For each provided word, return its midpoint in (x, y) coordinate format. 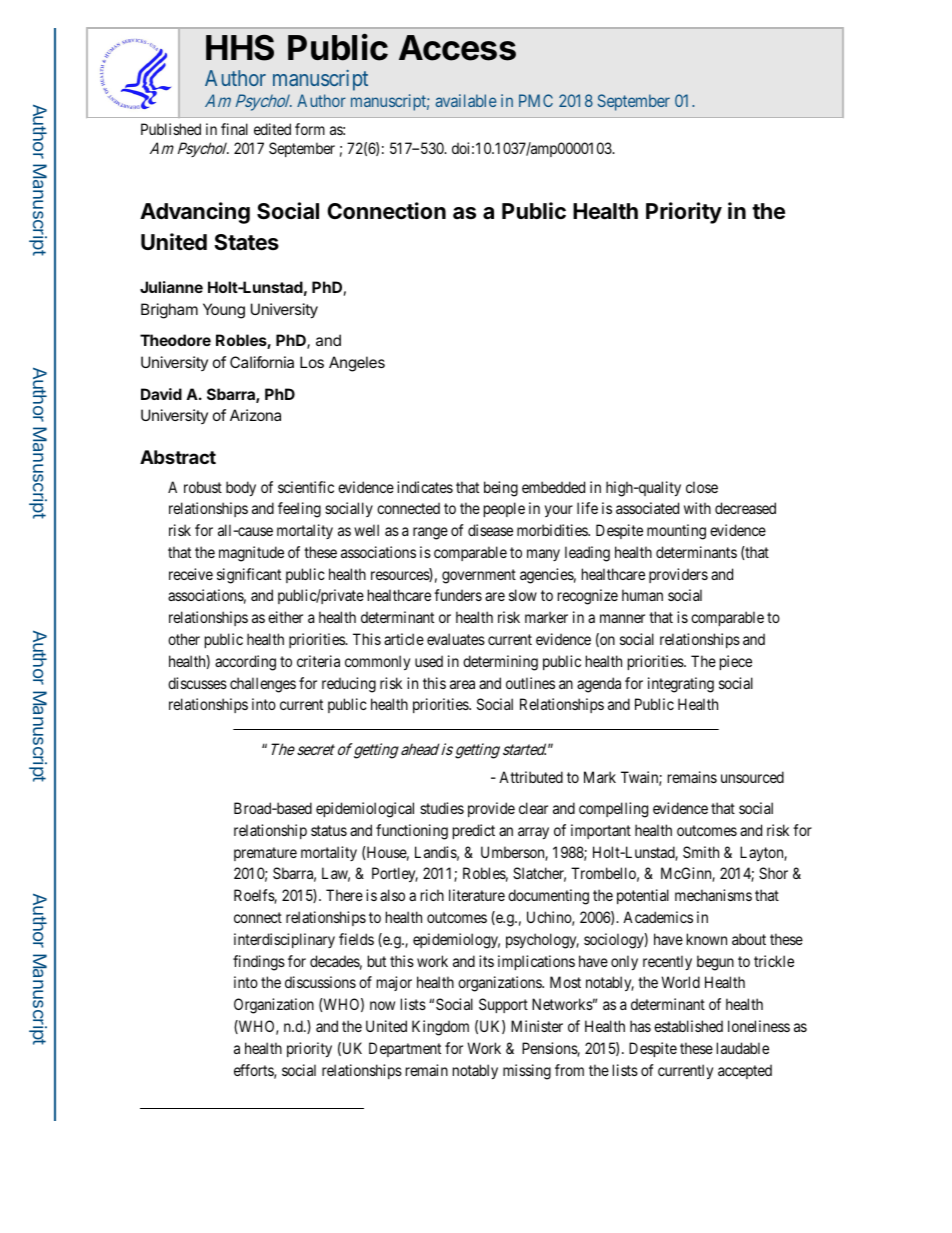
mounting (676, 532)
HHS (240, 47)
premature (265, 854)
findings (259, 963)
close (702, 487)
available (466, 100)
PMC (536, 100)
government (479, 576)
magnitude (251, 554)
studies (442, 808)
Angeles (357, 364)
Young (224, 311)
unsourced (752, 777)
